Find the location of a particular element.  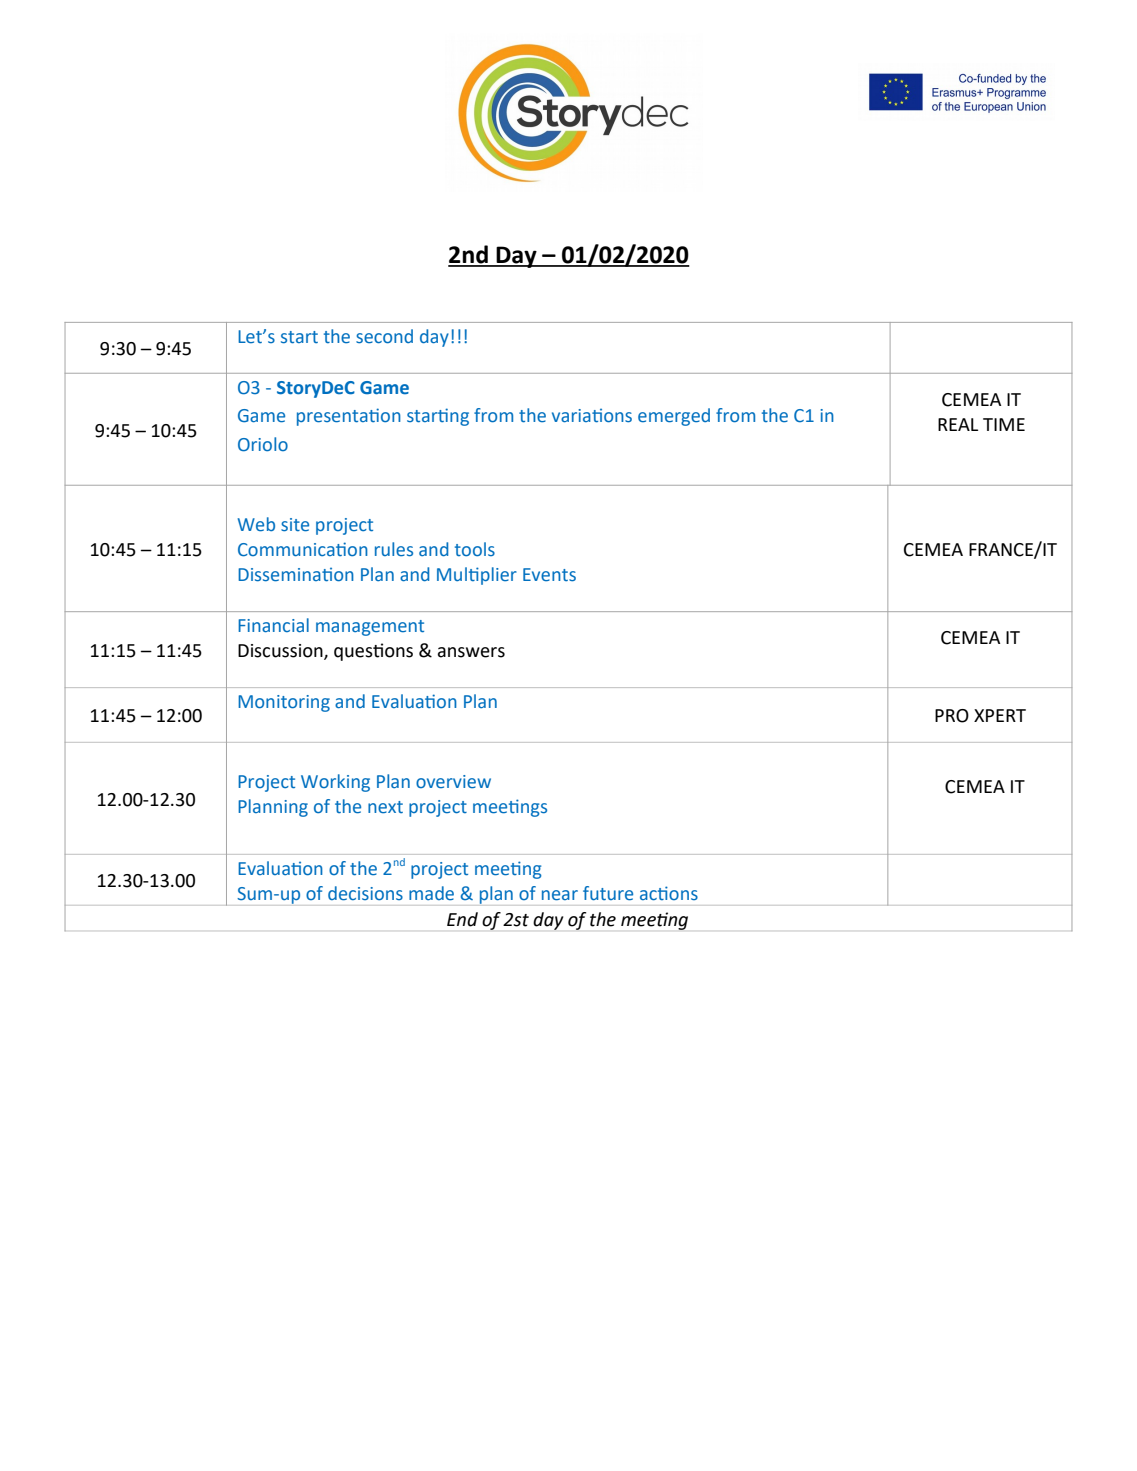

actions is located at coordinates (669, 893).
